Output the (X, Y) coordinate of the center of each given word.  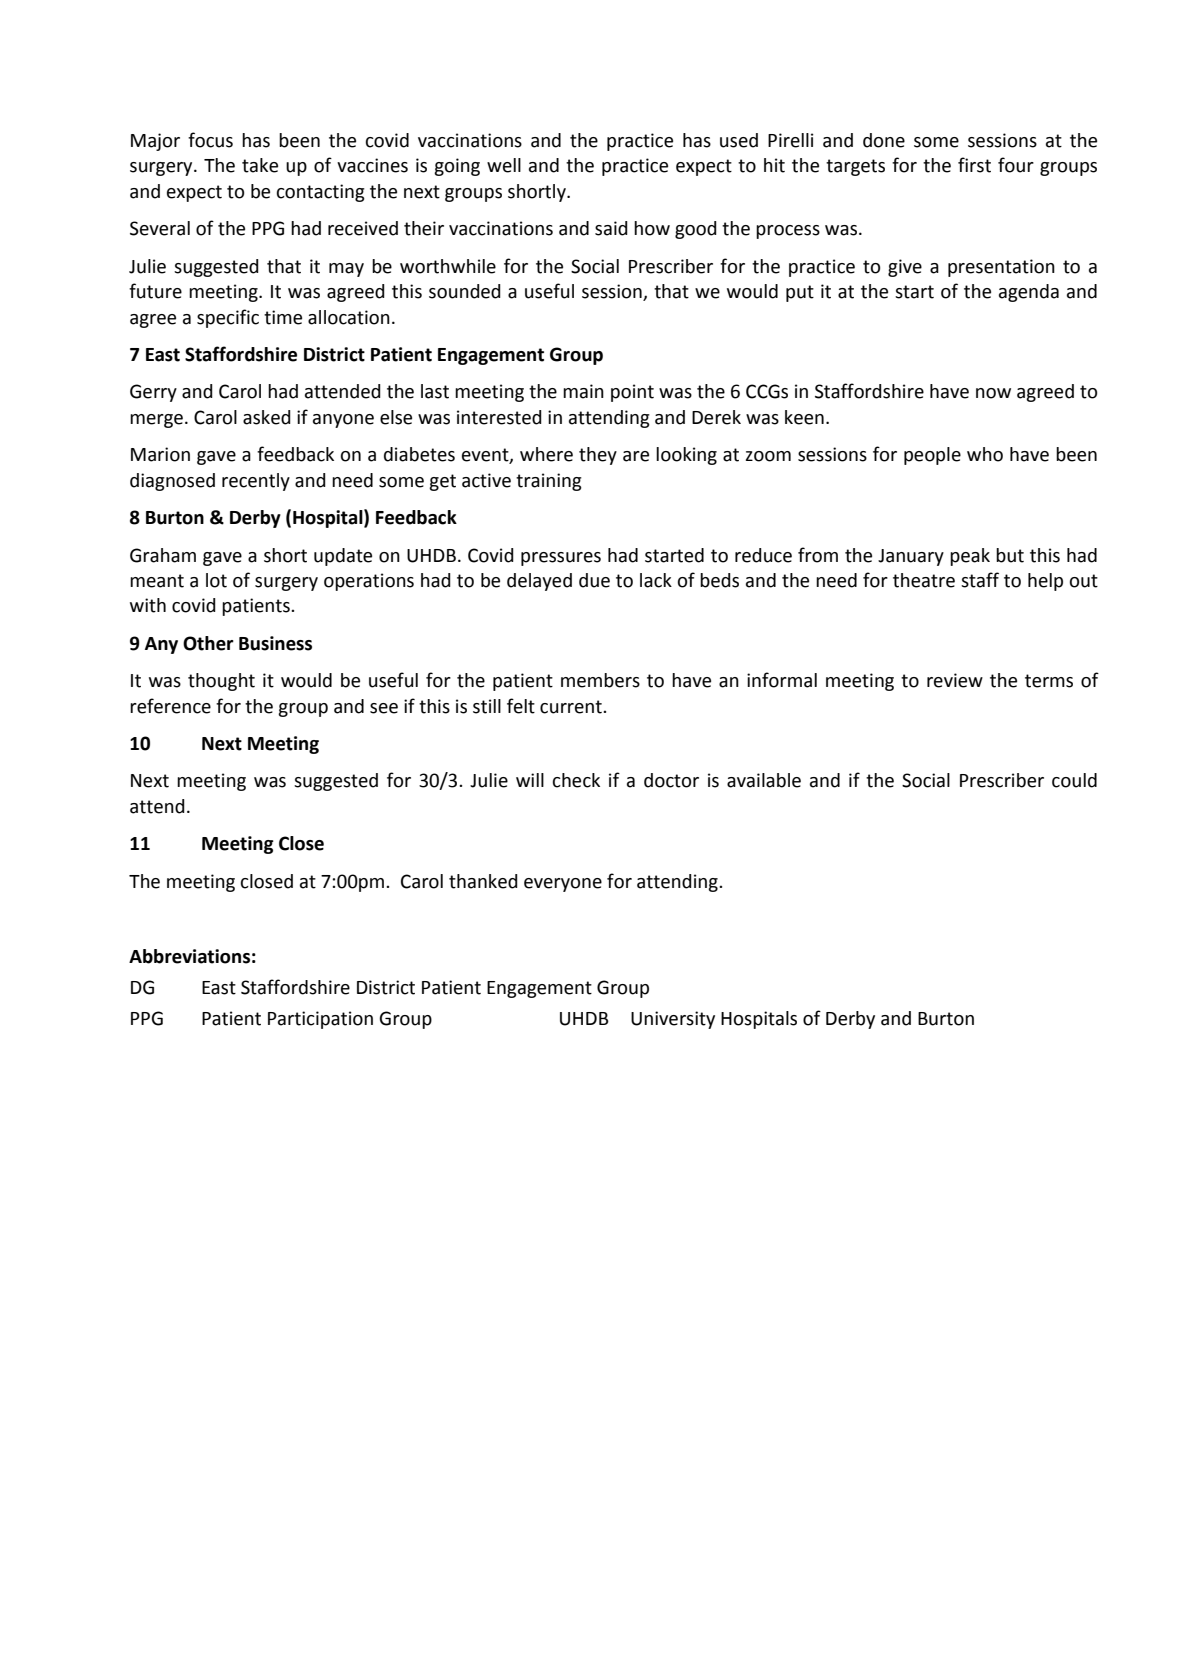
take (260, 165)
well (504, 165)
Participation (320, 1020)
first (974, 165)
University (673, 1020)
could (1074, 780)
